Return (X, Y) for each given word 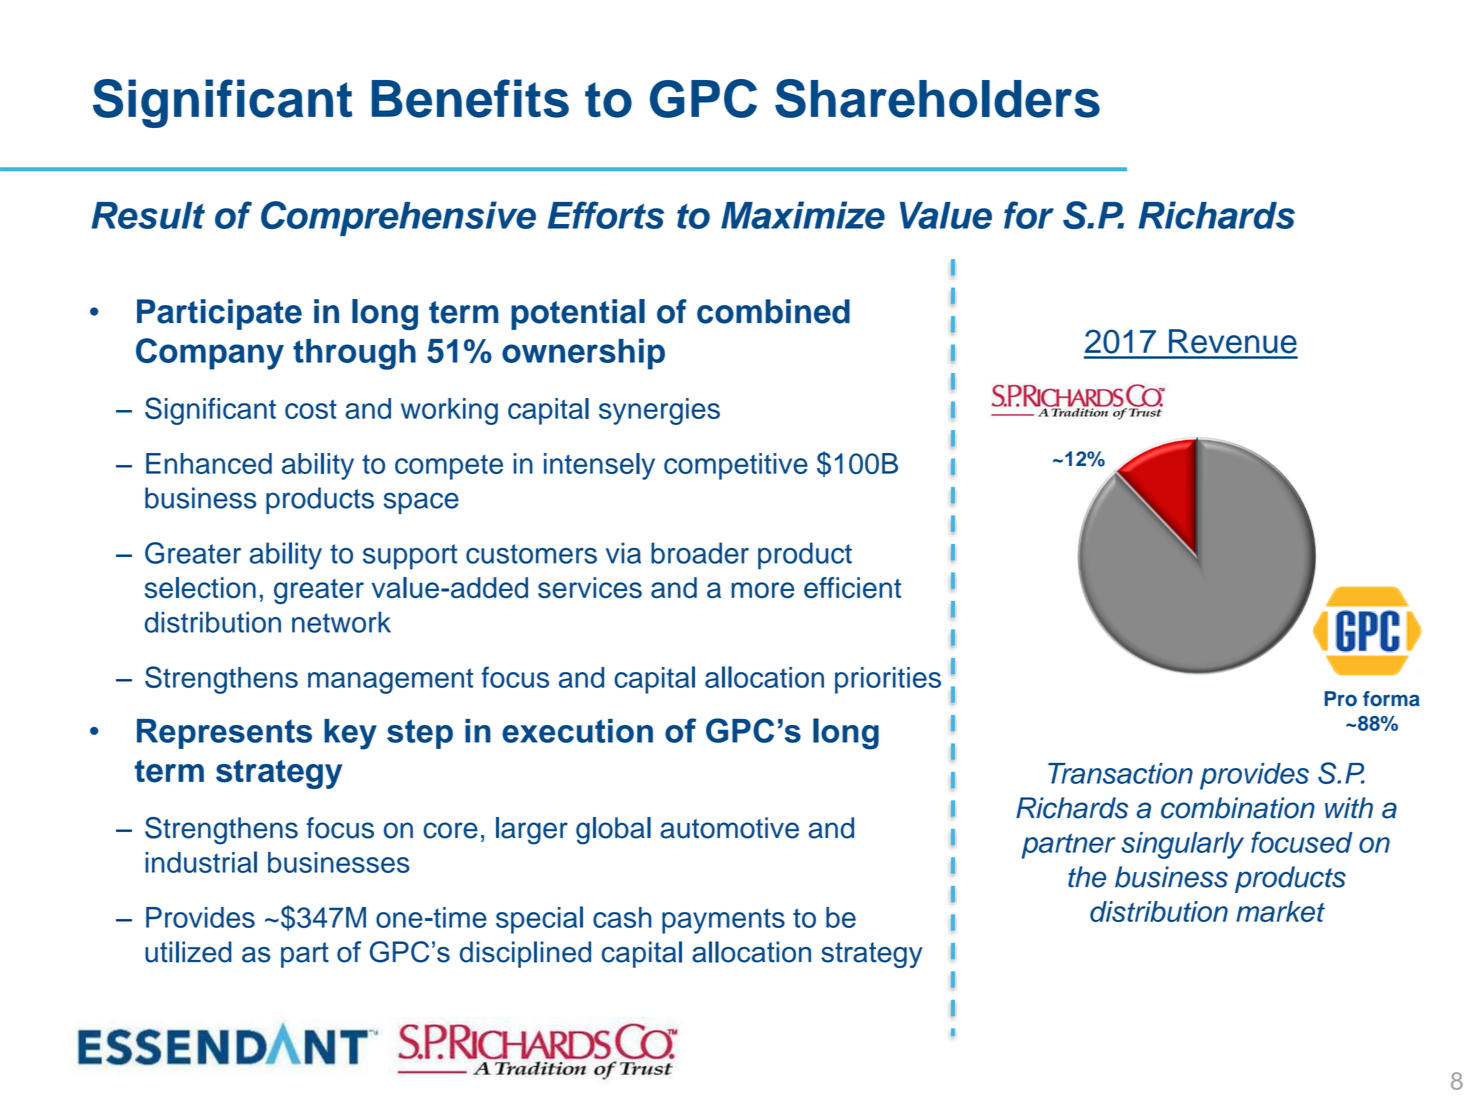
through (354, 354)
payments (723, 921)
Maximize (803, 215)
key (350, 734)
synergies (659, 411)
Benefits (470, 98)
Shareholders (937, 98)
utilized (188, 952)
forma (1391, 699)
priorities (888, 680)
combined (773, 311)
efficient (852, 588)
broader (700, 553)
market (1280, 911)
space (421, 503)
